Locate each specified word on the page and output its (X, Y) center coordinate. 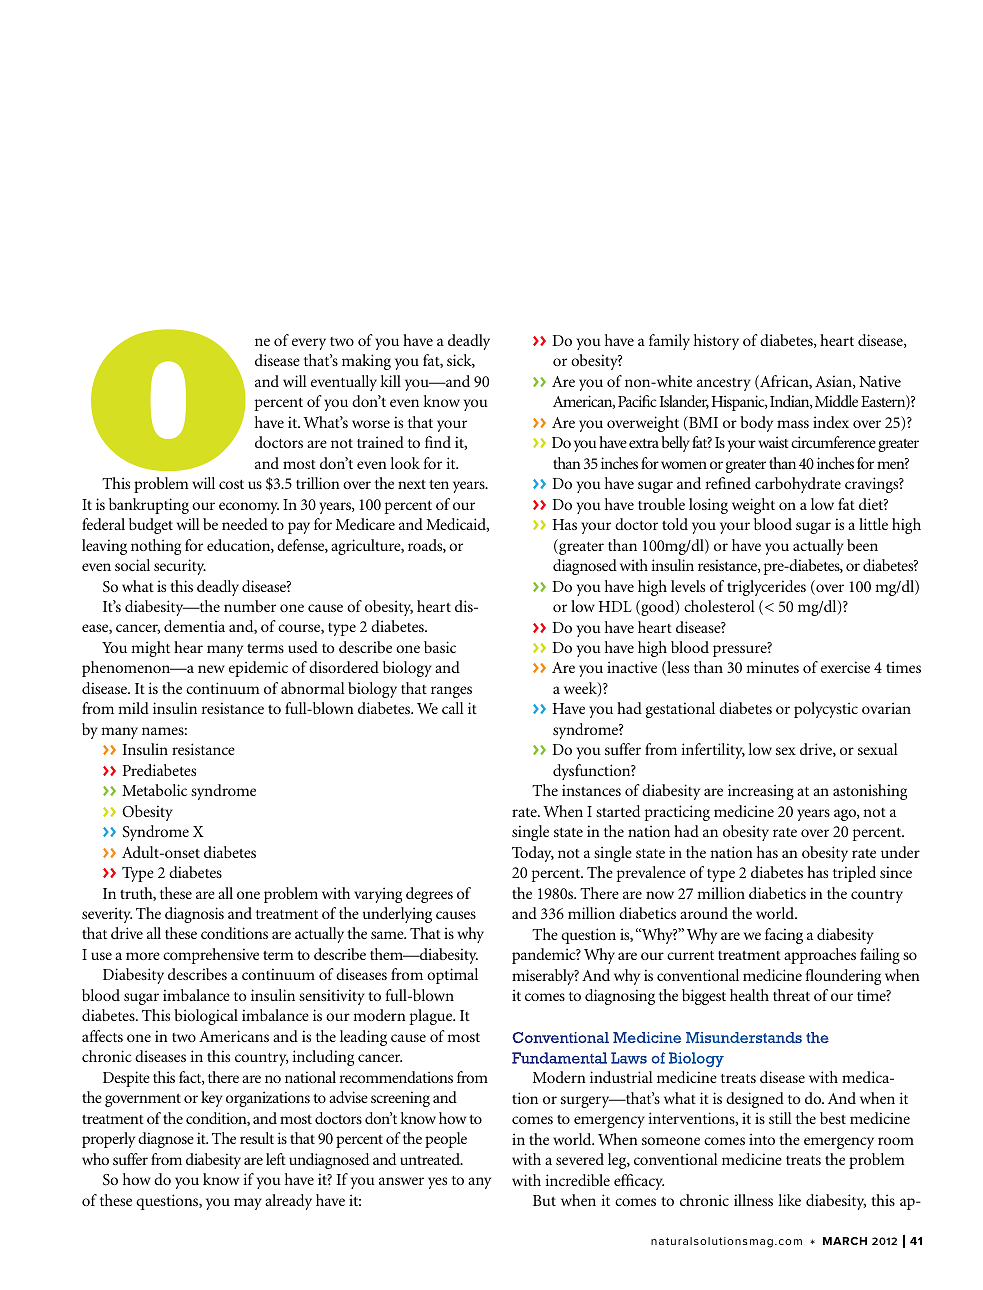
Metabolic (154, 790)
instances (591, 790)
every (309, 344)
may (248, 1204)
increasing (761, 792)
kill (390, 381)
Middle (836, 401)
